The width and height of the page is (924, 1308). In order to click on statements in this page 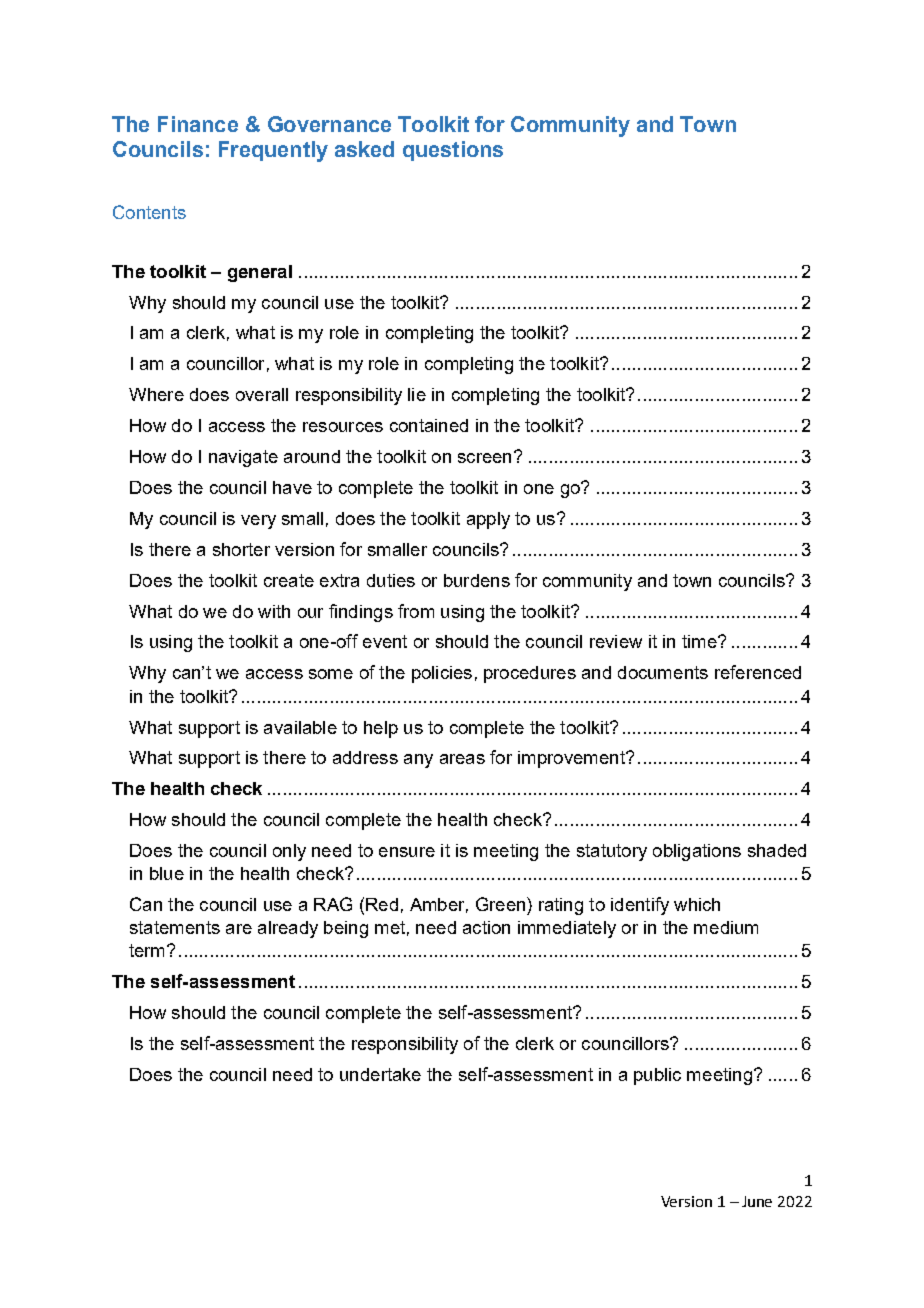, I will do `click(175, 927)`.
